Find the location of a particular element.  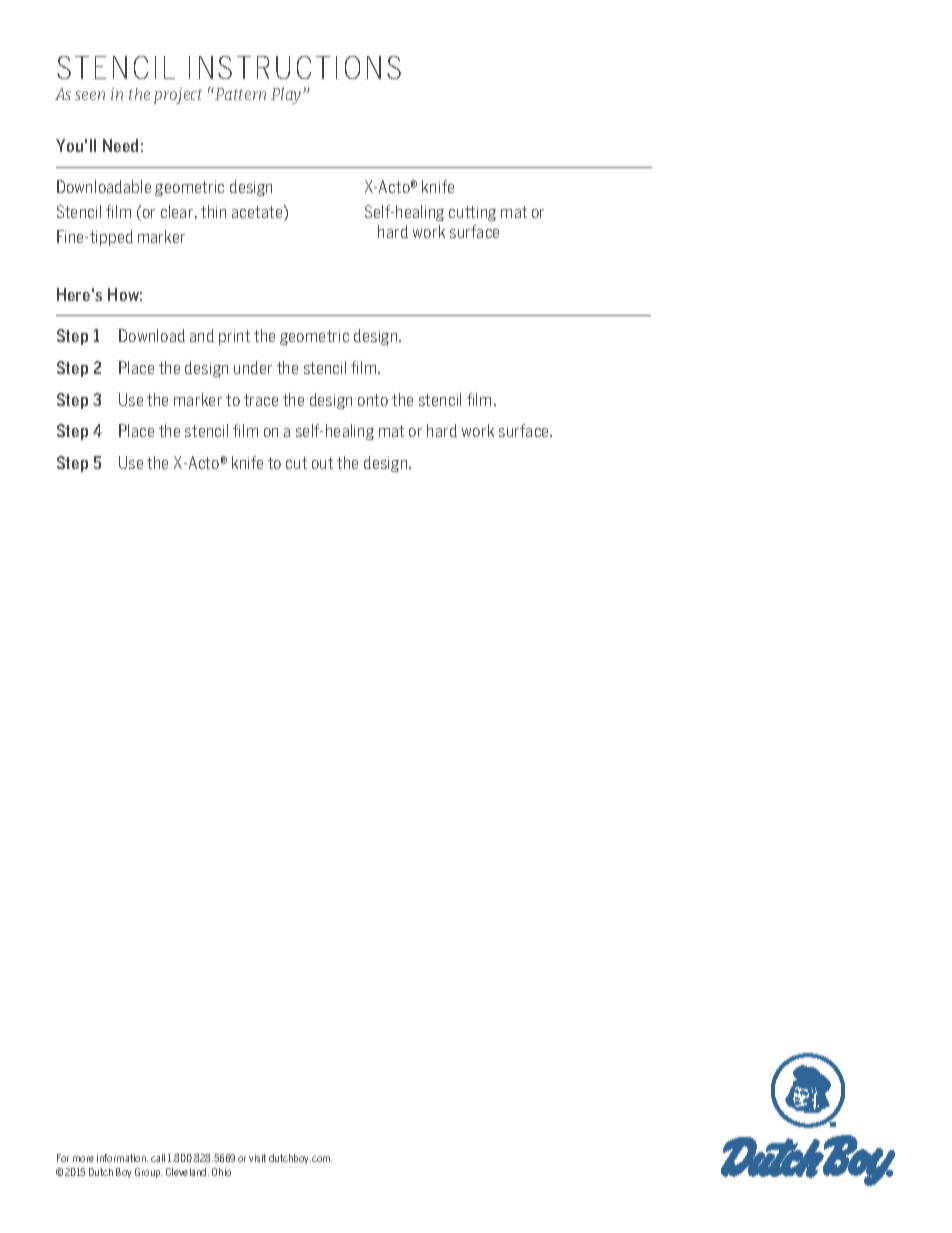

trace is located at coordinates (261, 400).
